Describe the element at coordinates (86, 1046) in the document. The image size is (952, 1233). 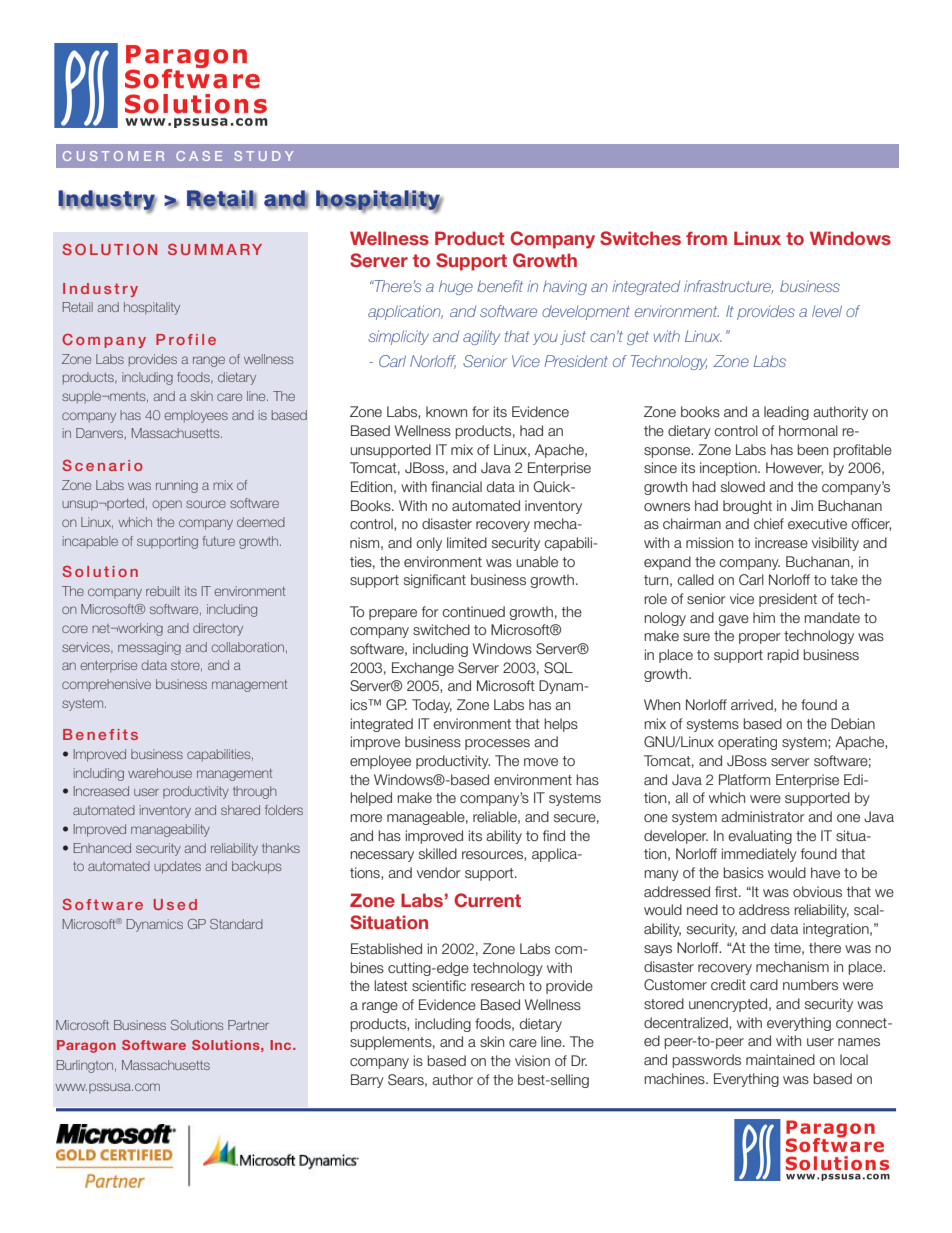
I see `Paragon` at that location.
